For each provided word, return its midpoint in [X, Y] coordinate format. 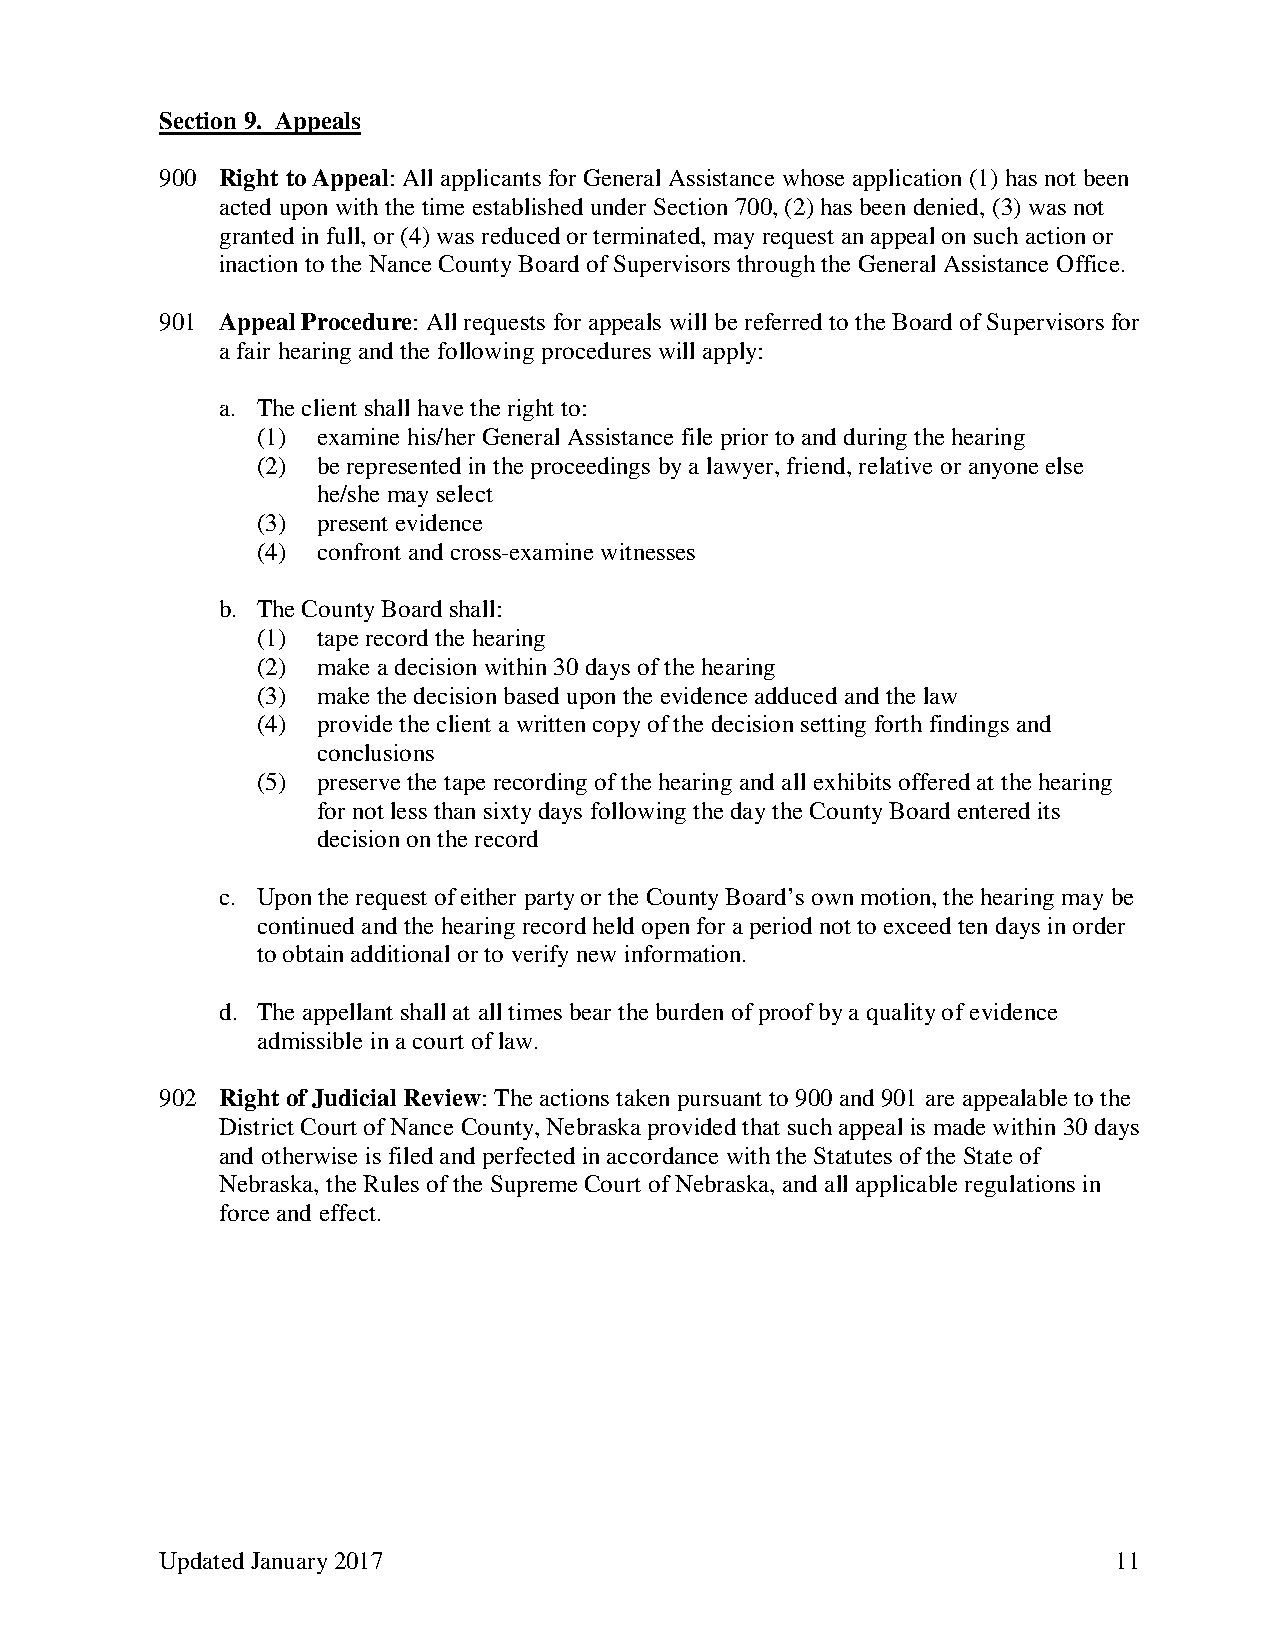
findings [969, 726]
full [344, 235]
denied [947, 206]
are [940, 1100]
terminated [647, 235]
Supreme [534, 1186]
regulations [1020, 1186]
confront [359, 551]
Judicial [354, 1098]
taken [642, 1097]
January [289, 1563]
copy [616, 728]
